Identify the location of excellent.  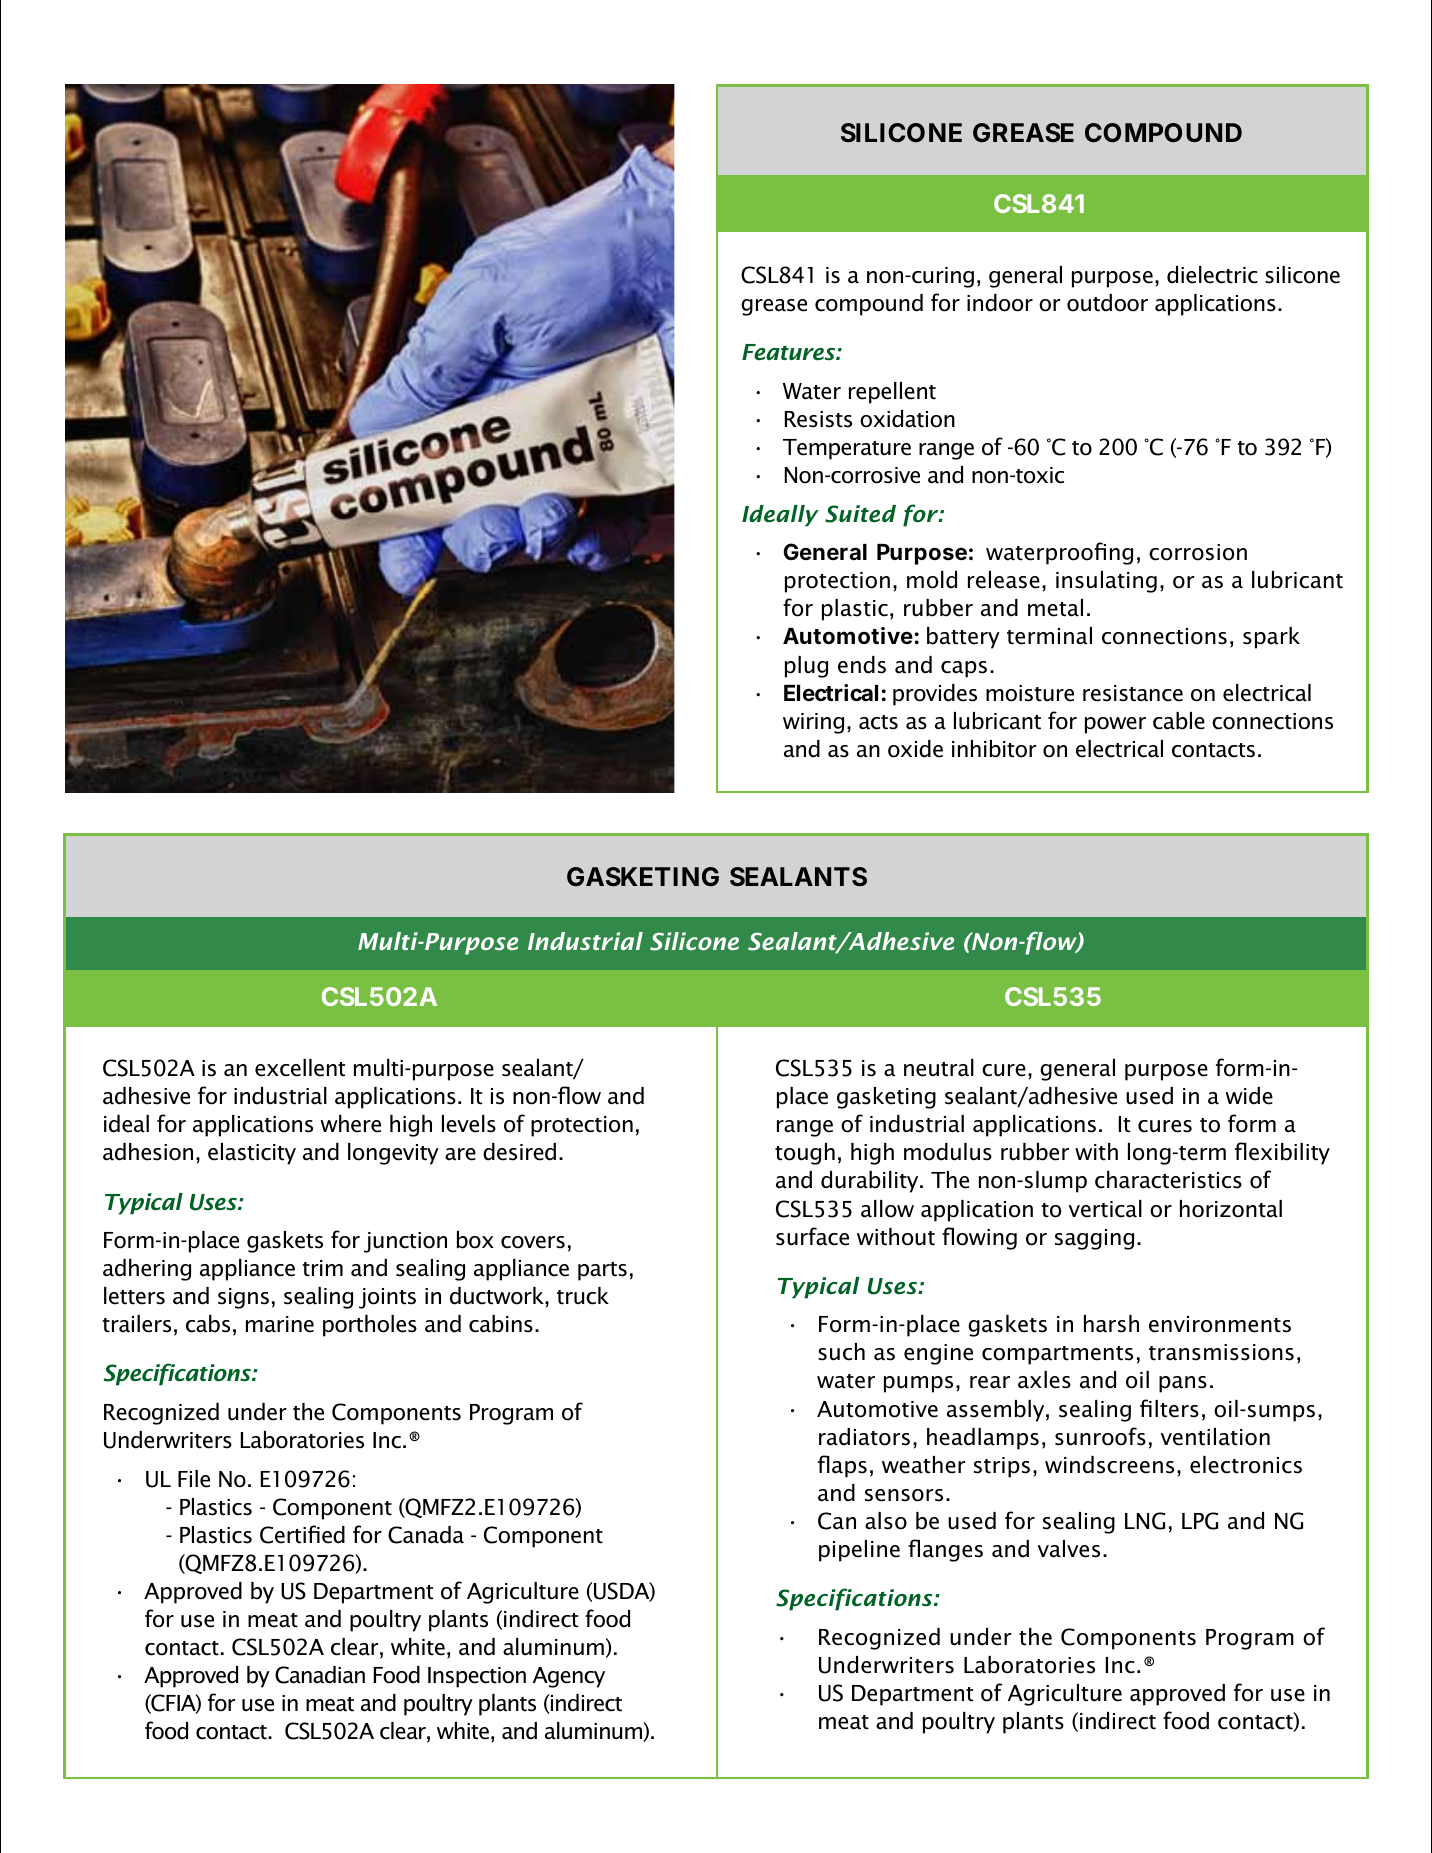
(300, 1068).
